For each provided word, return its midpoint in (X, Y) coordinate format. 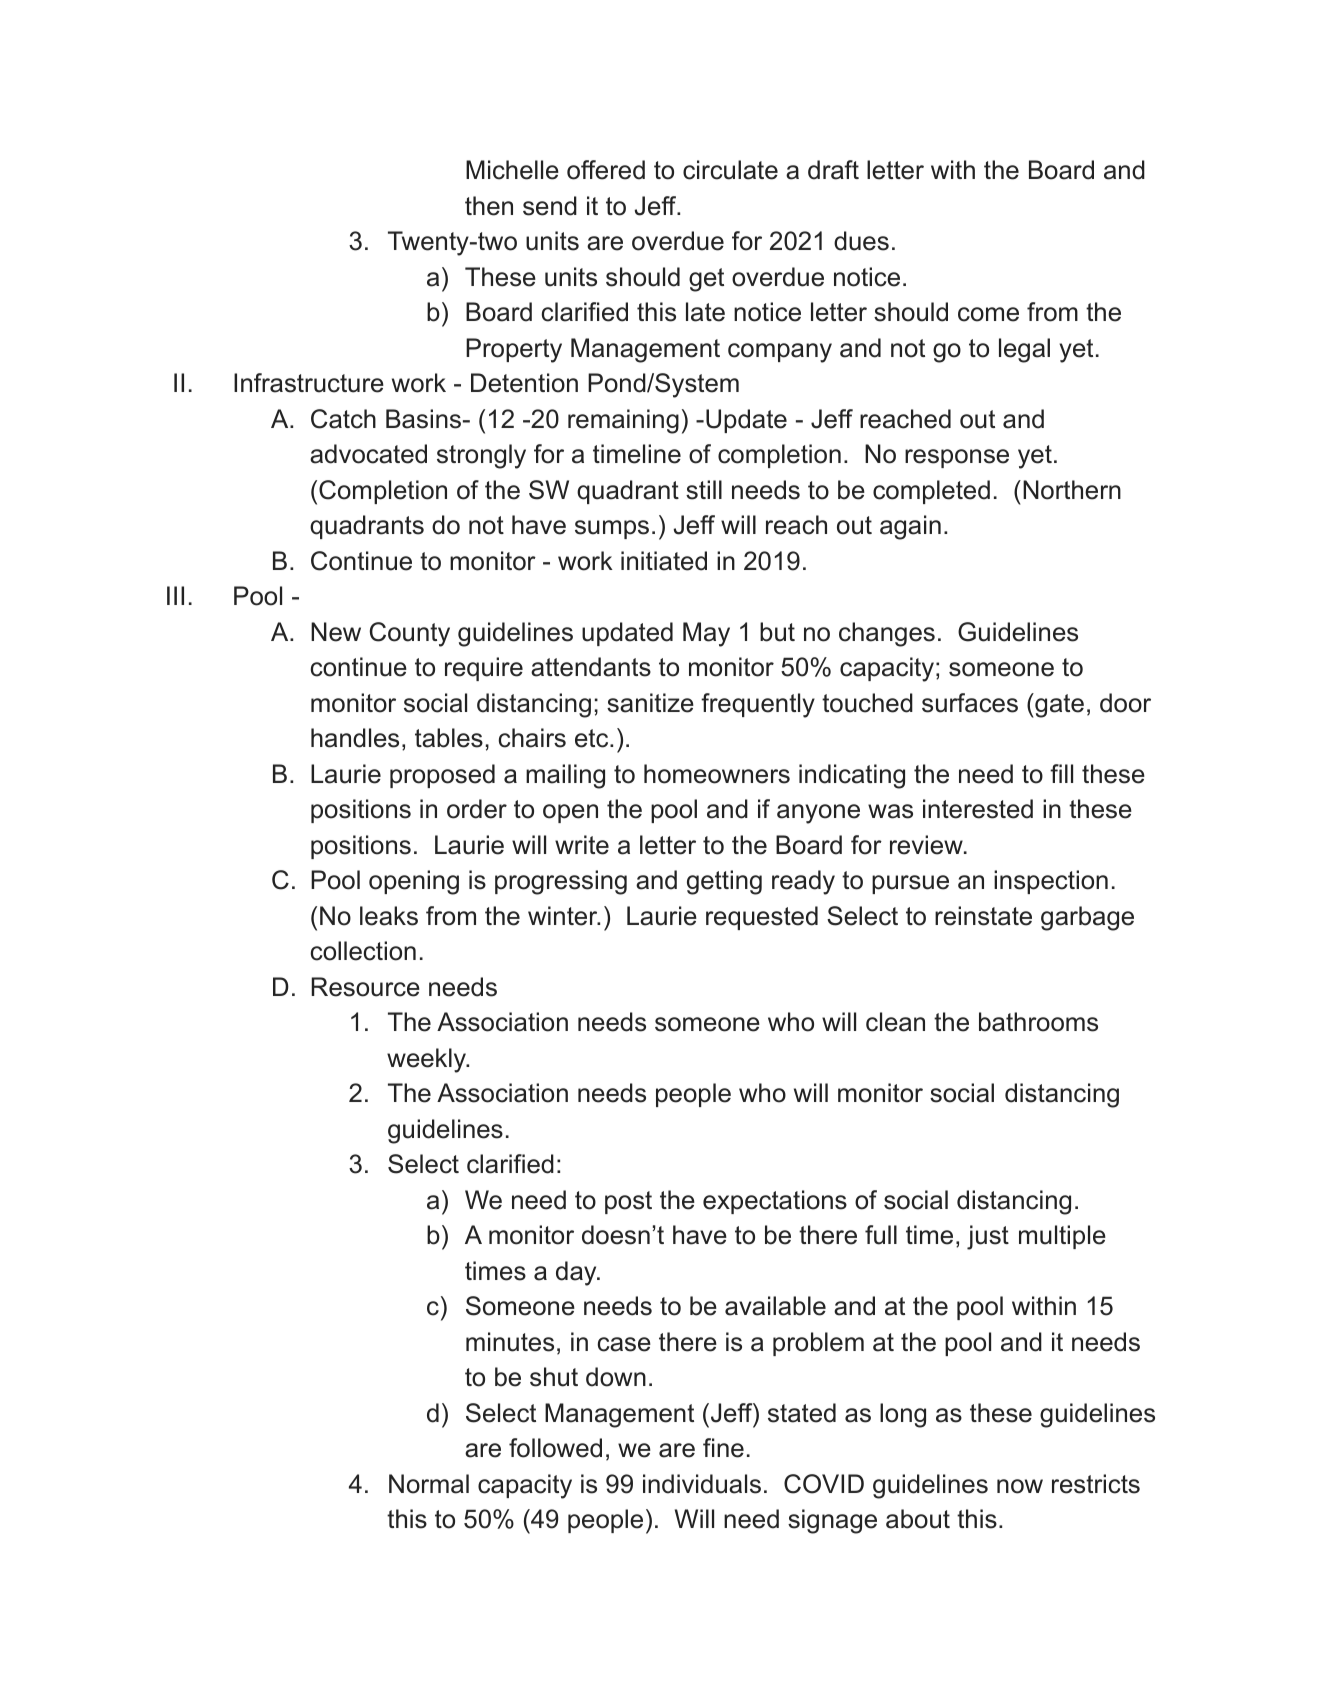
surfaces (970, 703)
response (957, 458)
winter (564, 916)
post (628, 1202)
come (988, 314)
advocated (368, 454)
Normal (429, 1484)
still (704, 490)
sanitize (650, 703)
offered (606, 170)
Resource (365, 987)
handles (355, 738)
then (489, 206)
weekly (428, 1060)
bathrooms (1038, 1022)
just (988, 1237)
